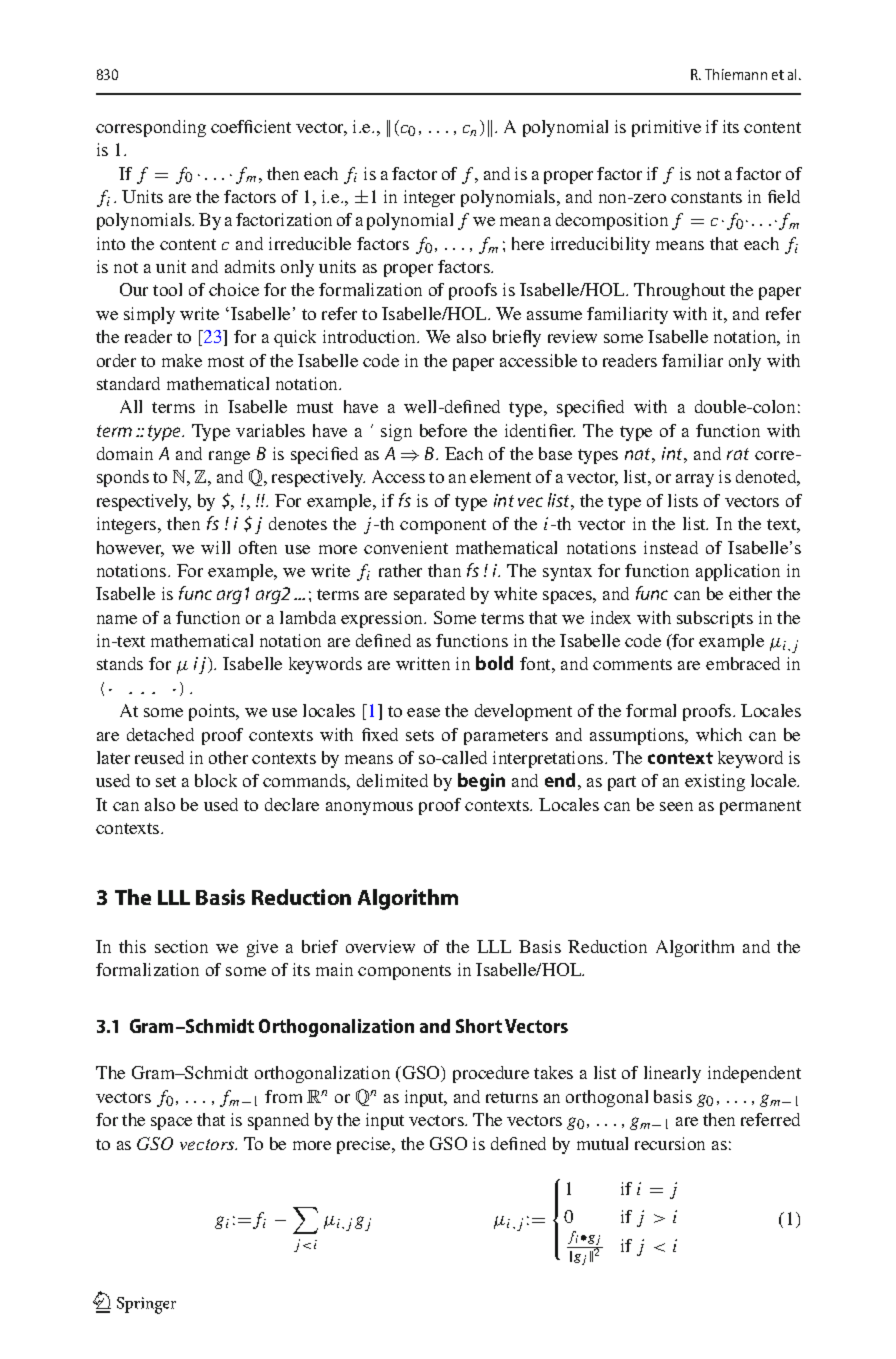 The width and height of the image is (896, 1359). I want to click on coefficient, so click(251, 126).
